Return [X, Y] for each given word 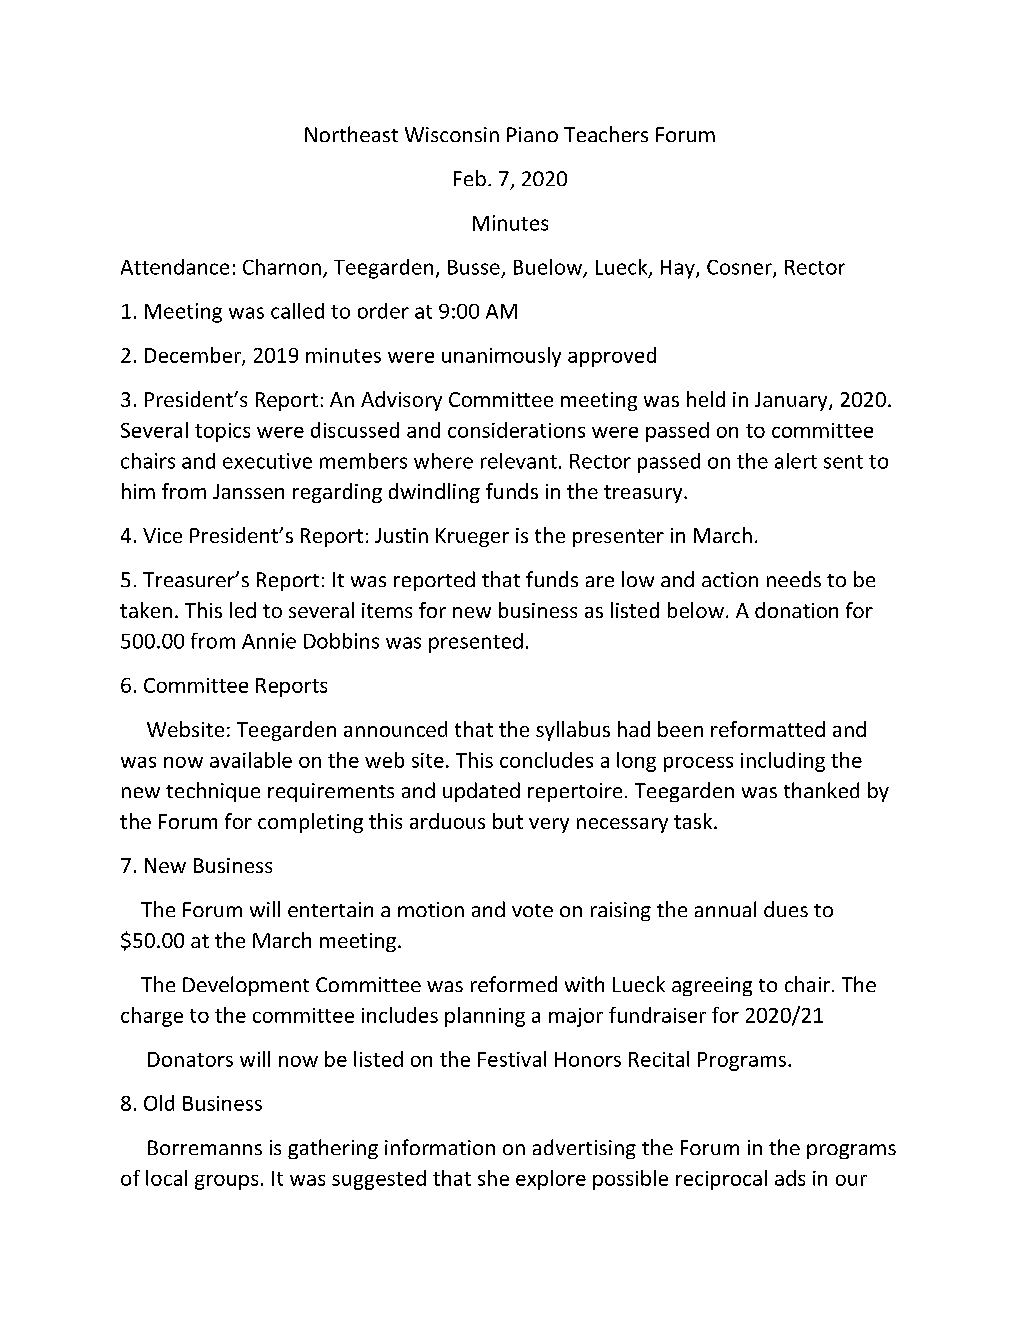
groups [226, 1182]
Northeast [351, 134]
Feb [470, 178]
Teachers [606, 134]
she [493, 1178]
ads [790, 1178]
